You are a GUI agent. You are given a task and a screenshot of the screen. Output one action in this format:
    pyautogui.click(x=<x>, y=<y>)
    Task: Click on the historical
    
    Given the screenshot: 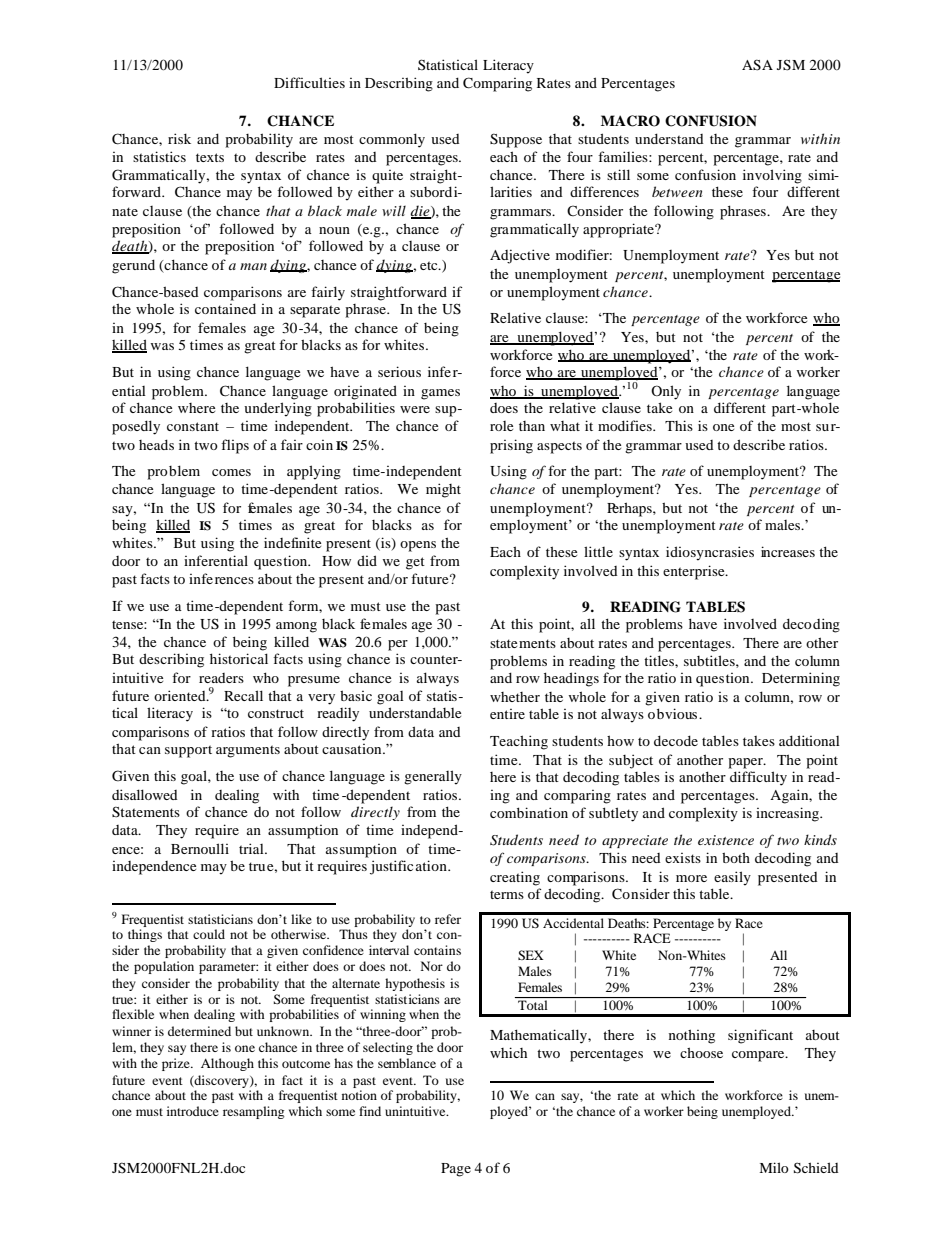 What is the action you would take?
    pyautogui.click(x=239, y=658)
